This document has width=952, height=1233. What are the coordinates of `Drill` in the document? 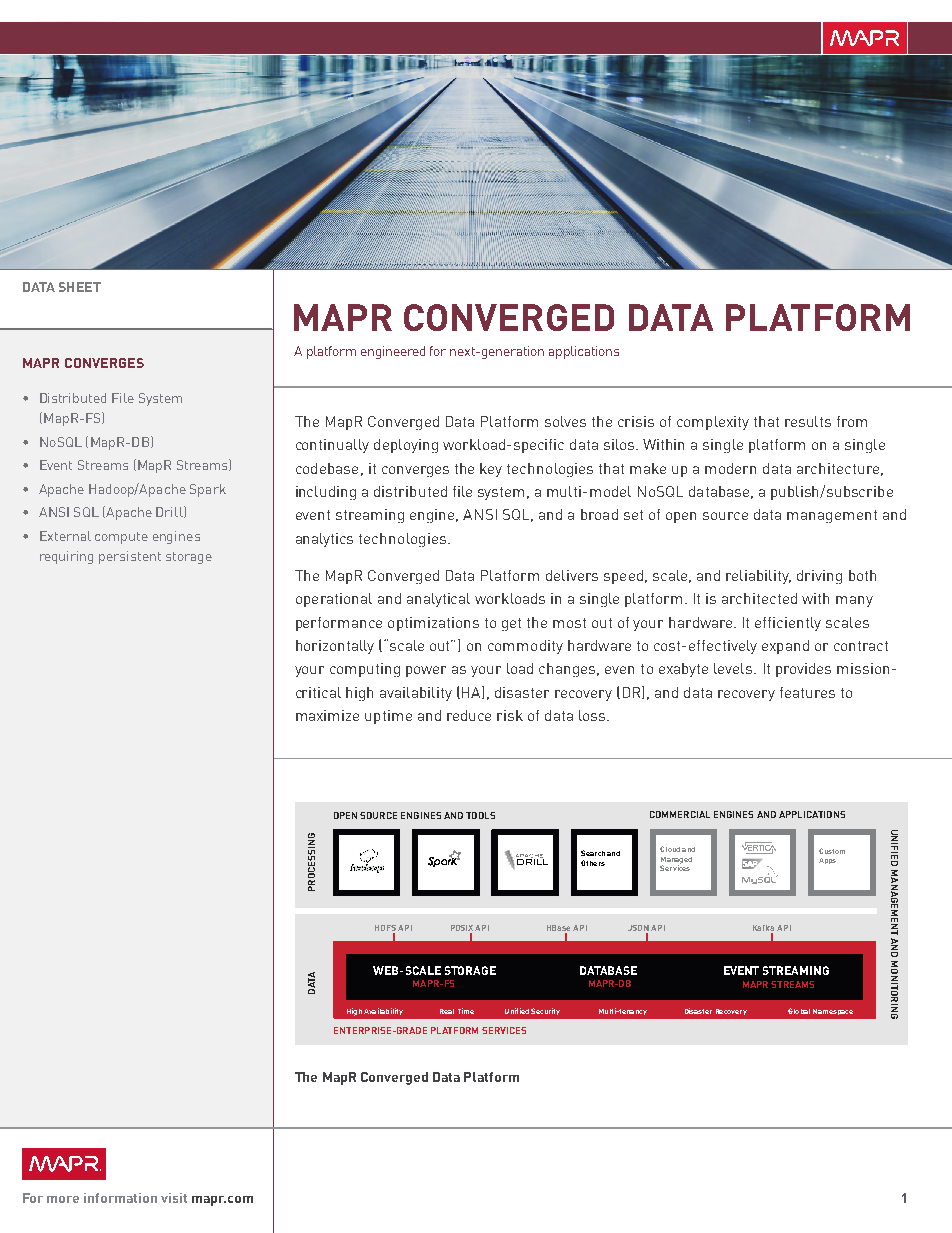 It's located at (170, 512).
